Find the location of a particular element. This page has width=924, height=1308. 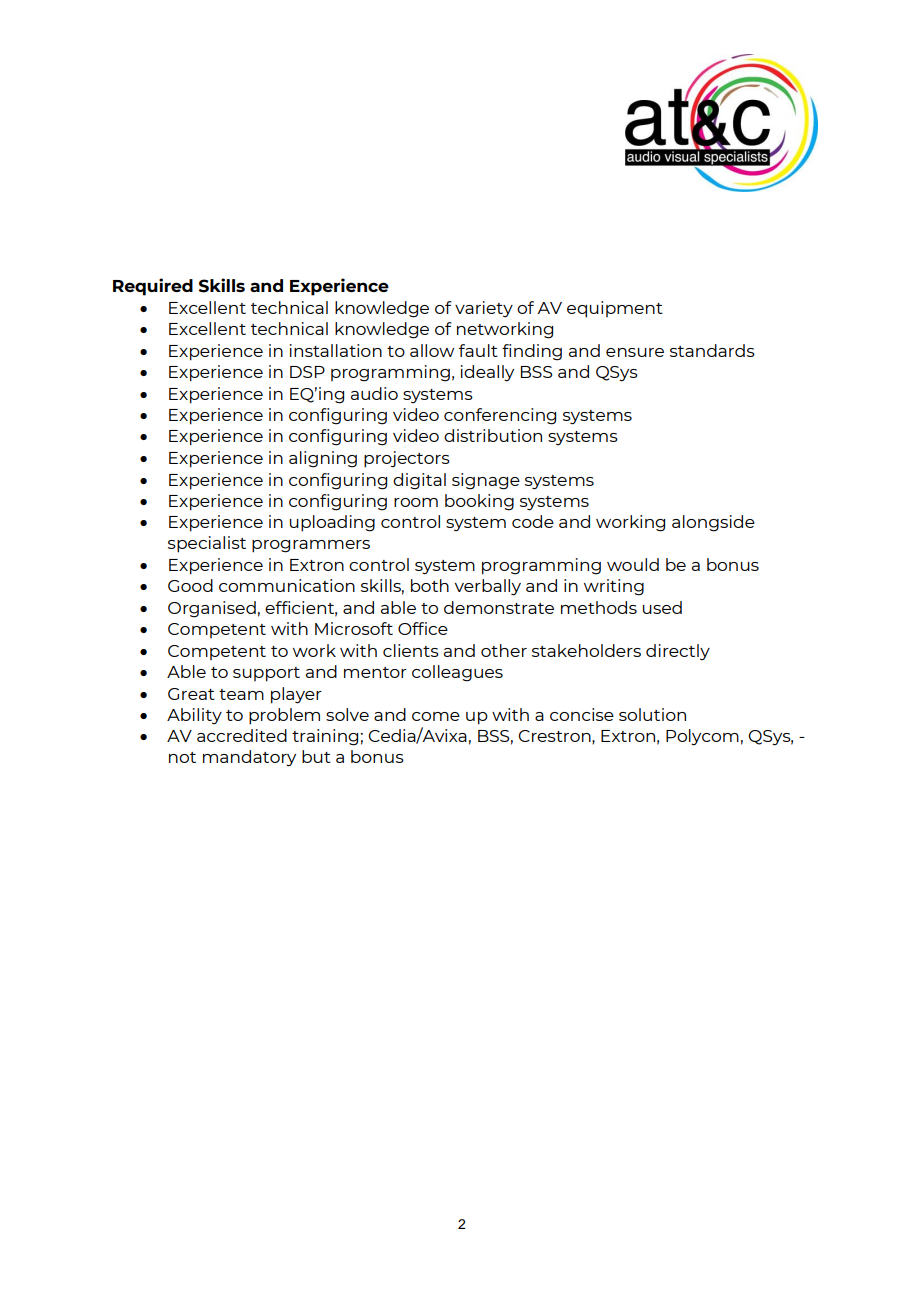

equipment is located at coordinates (615, 309).
